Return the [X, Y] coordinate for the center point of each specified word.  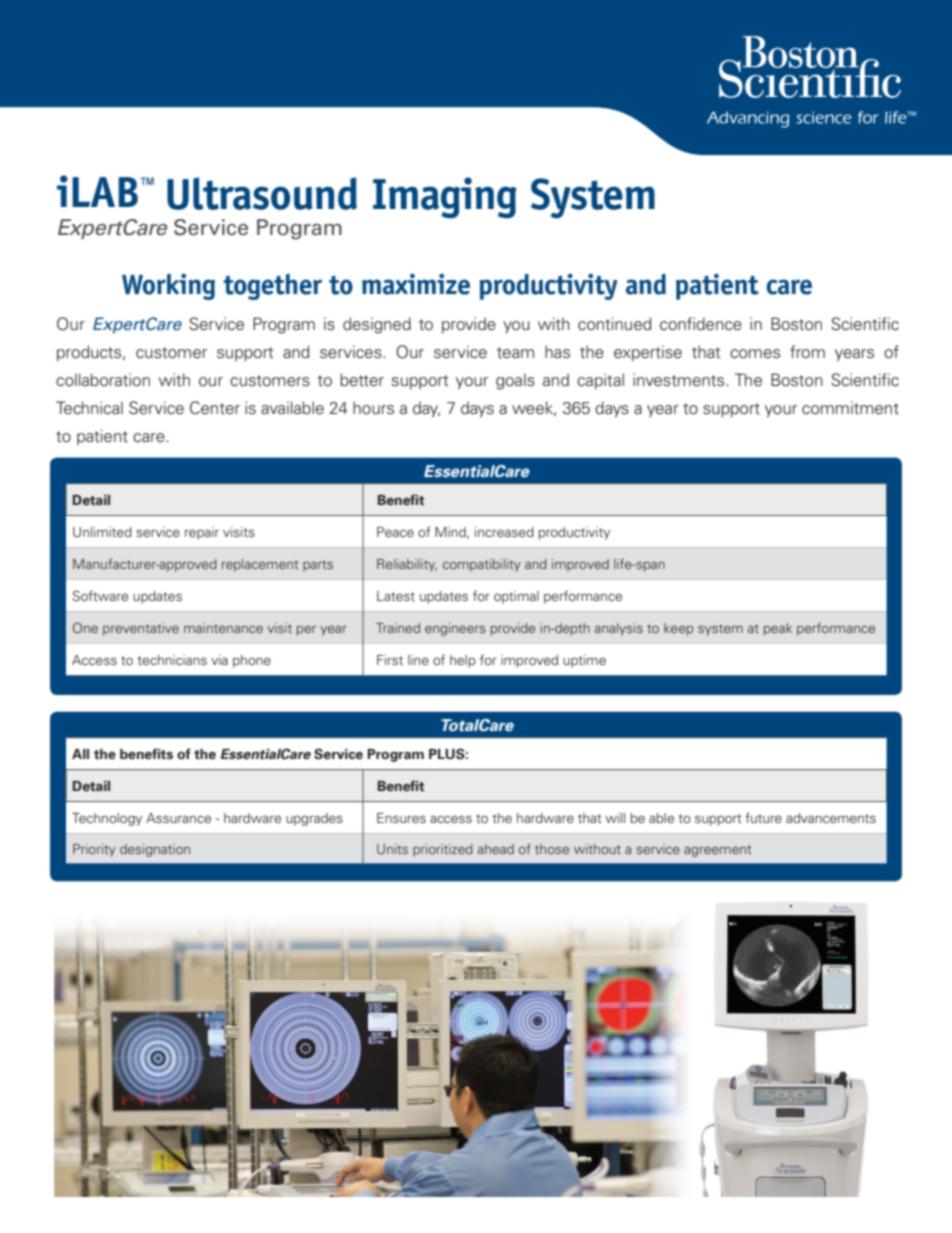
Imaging [445, 197]
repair [202, 533]
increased [504, 532]
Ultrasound [262, 193]
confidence [701, 324]
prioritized [443, 850]
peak [778, 629]
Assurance [178, 818]
